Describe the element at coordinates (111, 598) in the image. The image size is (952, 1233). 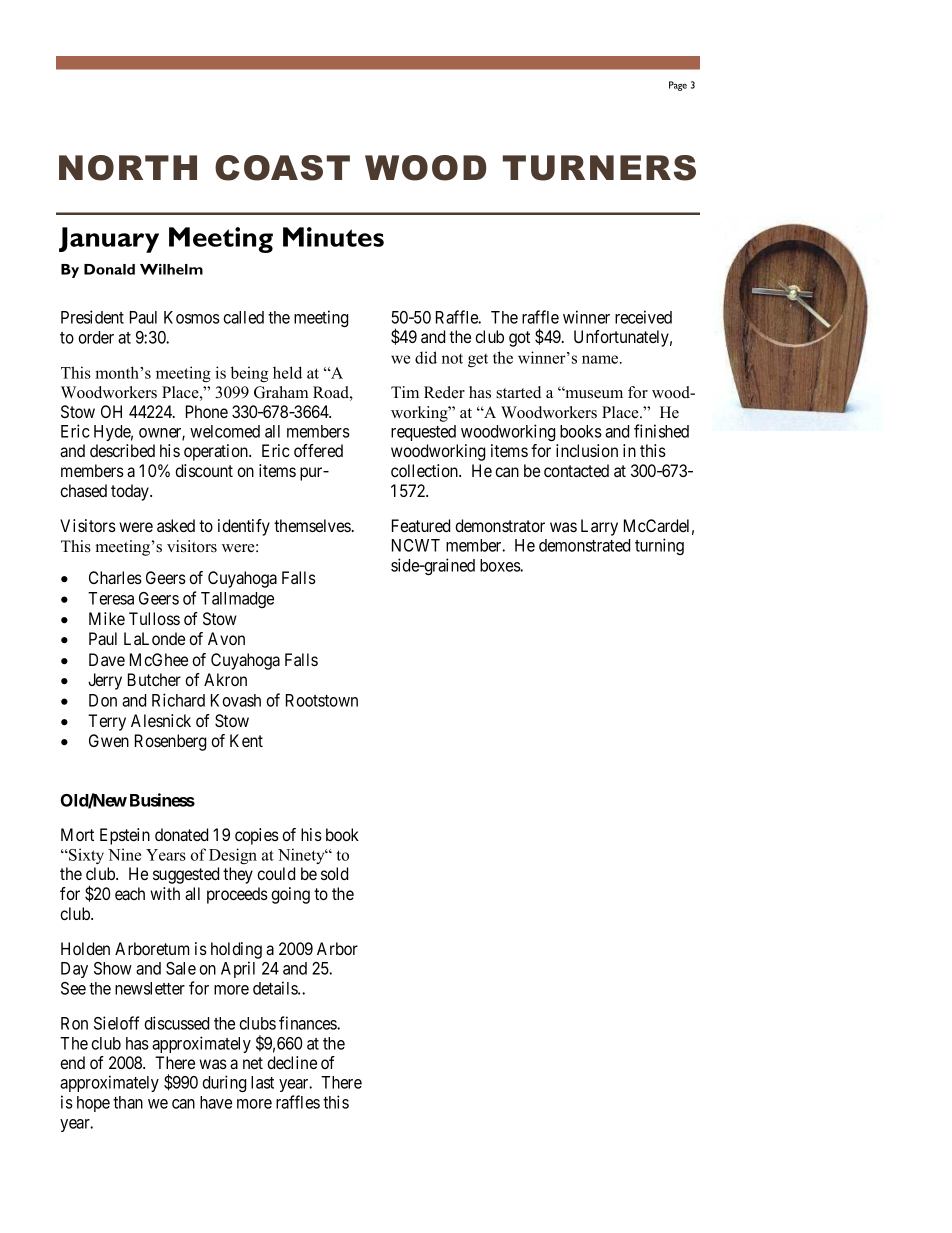
I see `Teresa` at that location.
